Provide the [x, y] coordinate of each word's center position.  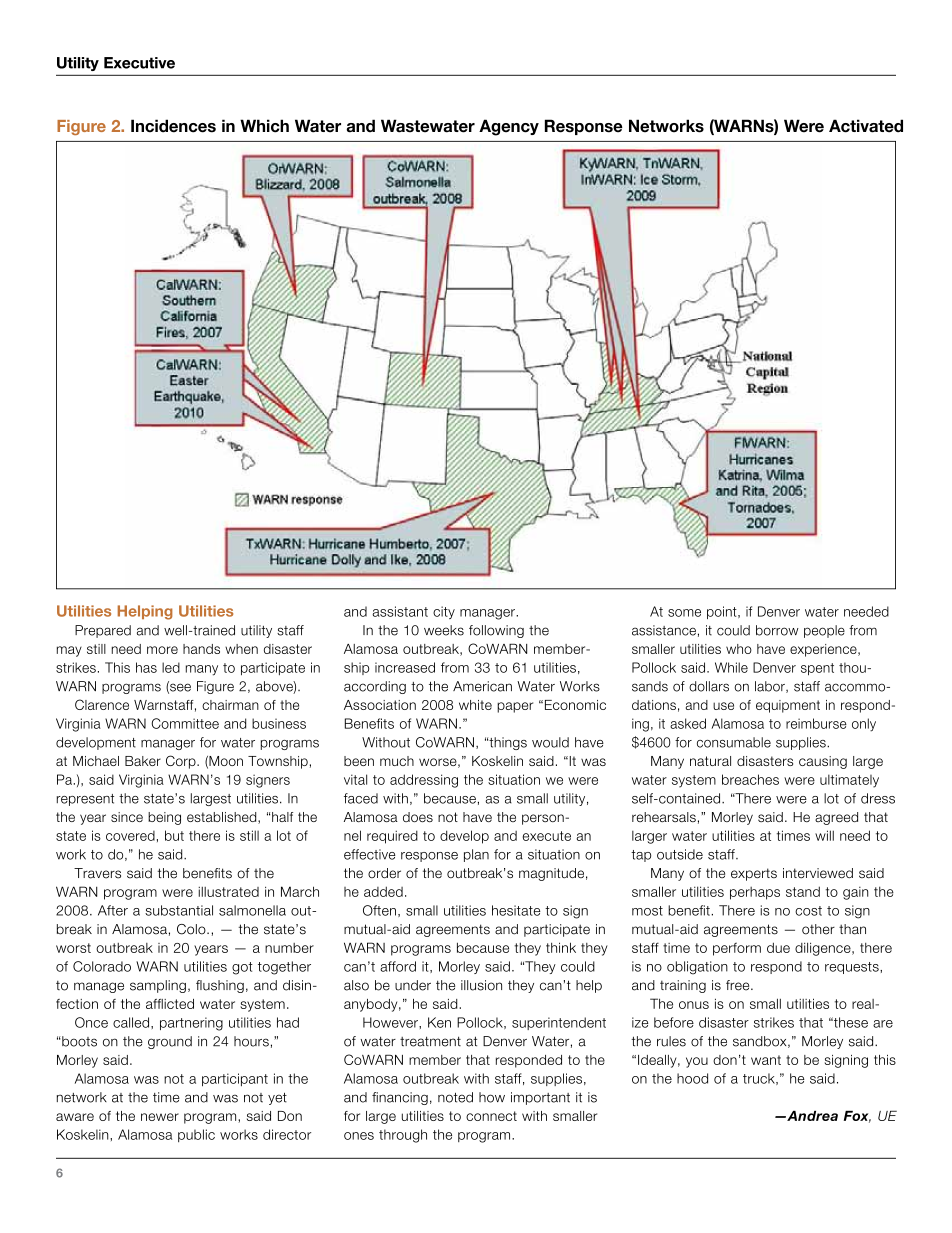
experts [754, 874]
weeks [444, 630]
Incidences [173, 126]
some [684, 613]
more [162, 650]
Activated [866, 126]
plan [476, 855]
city [444, 612]
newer [160, 1117]
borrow [777, 630]
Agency [509, 127]
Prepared [103, 631]
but [174, 835]
